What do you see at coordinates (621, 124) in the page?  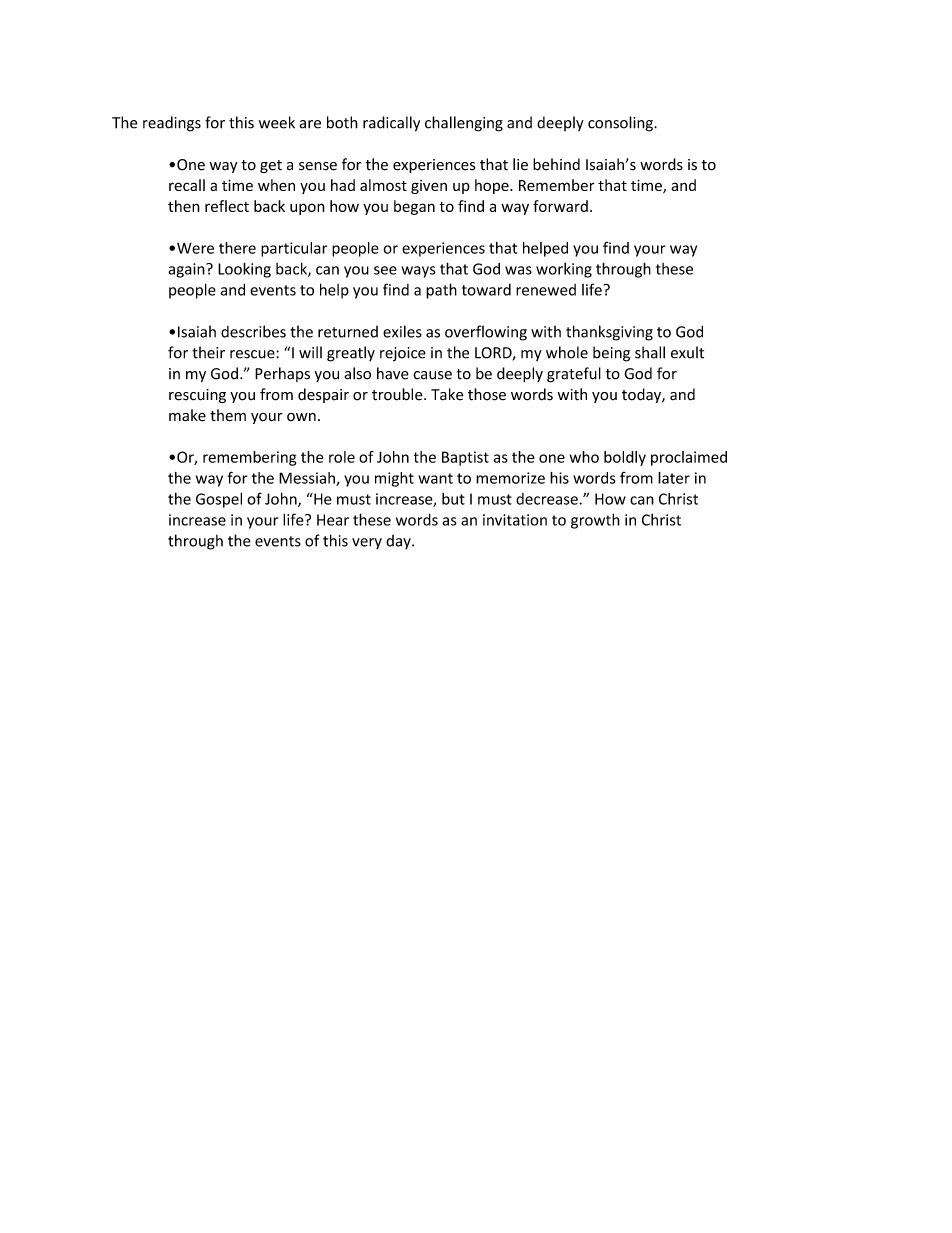 I see `consoling` at bounding box center [621, 124].
